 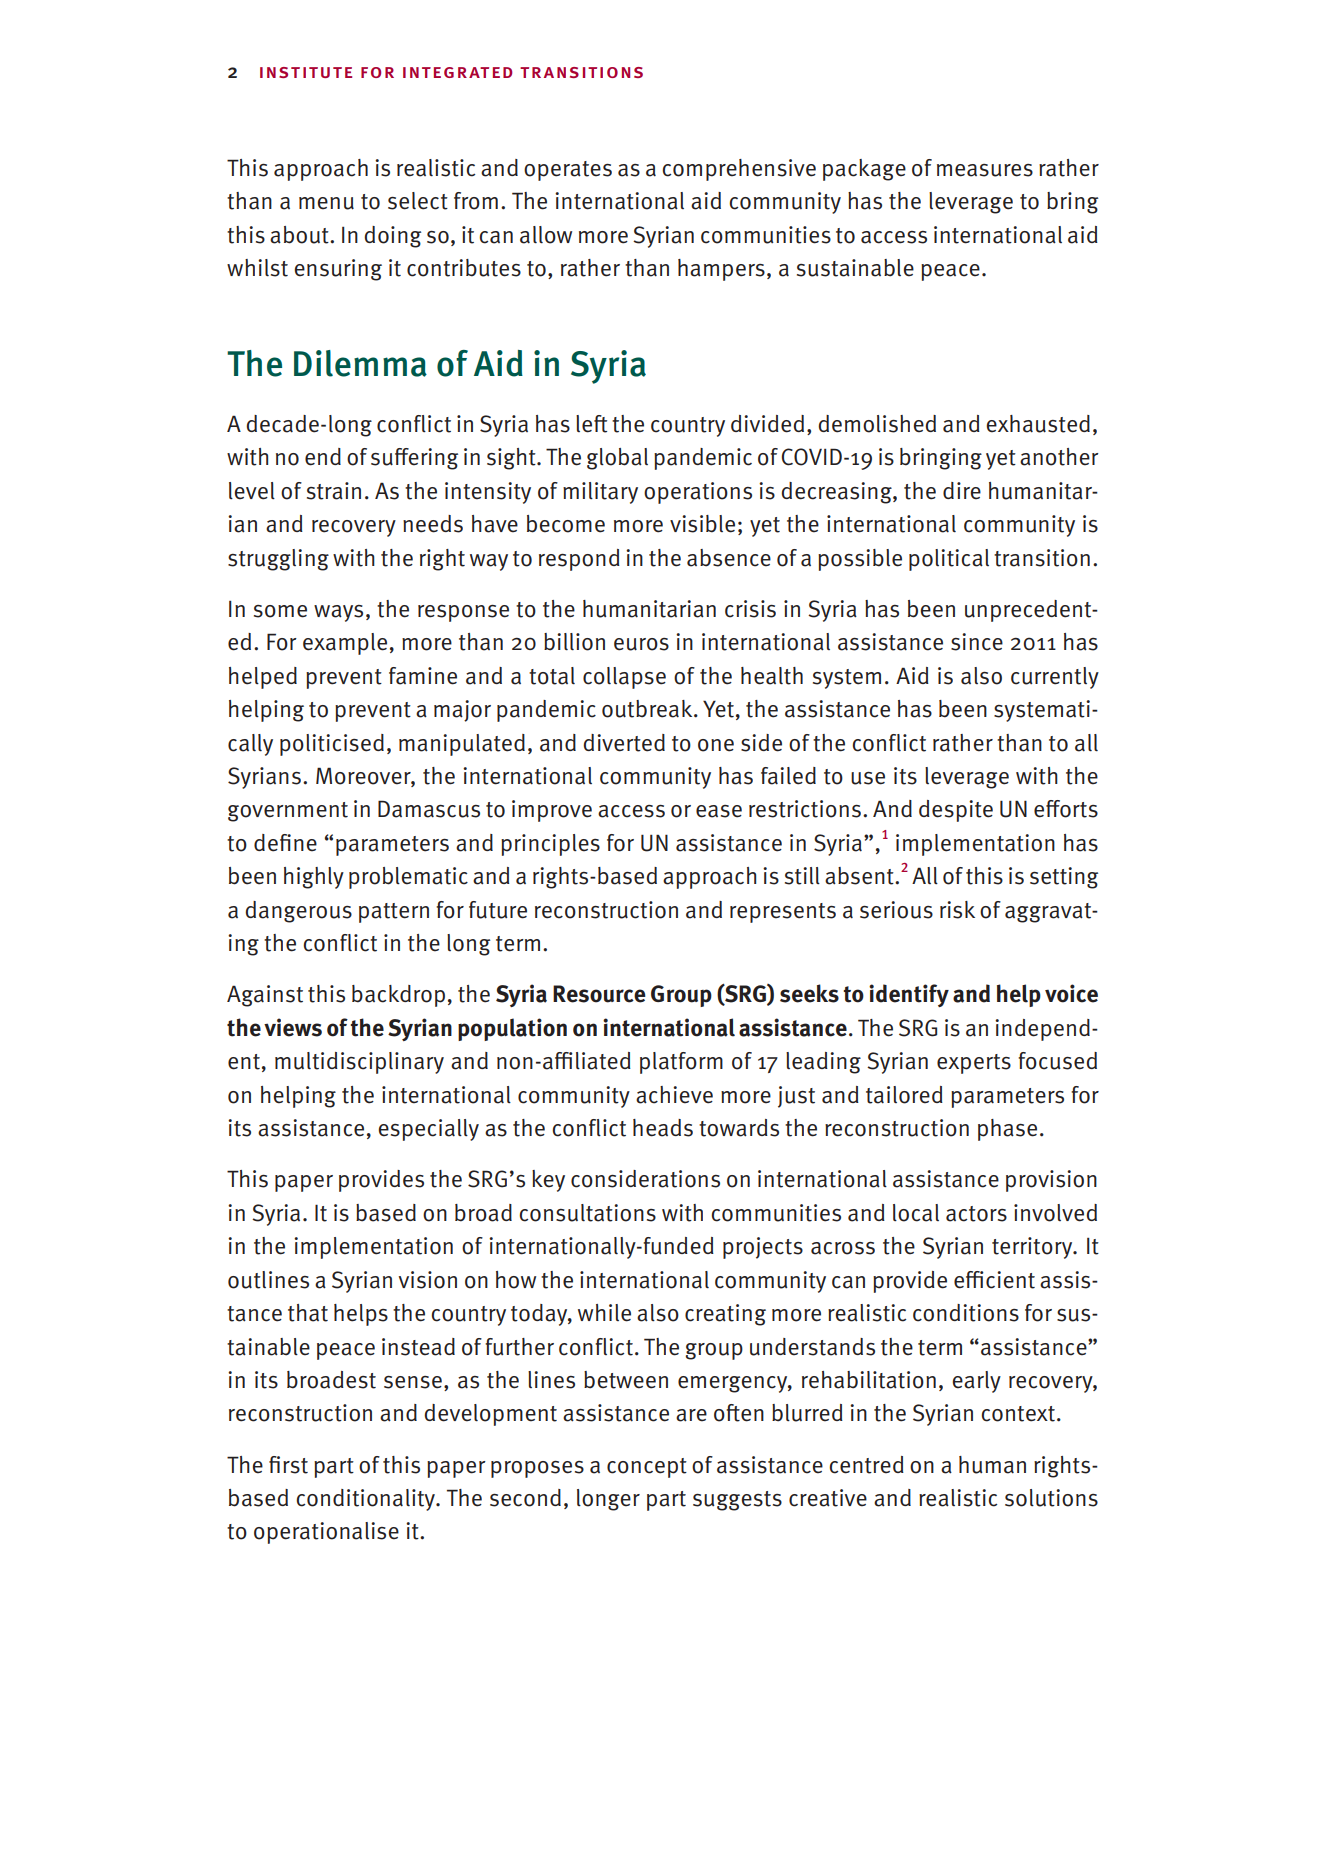 What do you see at coordinates (624, 743) in the page?
I see `diverted` at bounding box center [624, 743].
